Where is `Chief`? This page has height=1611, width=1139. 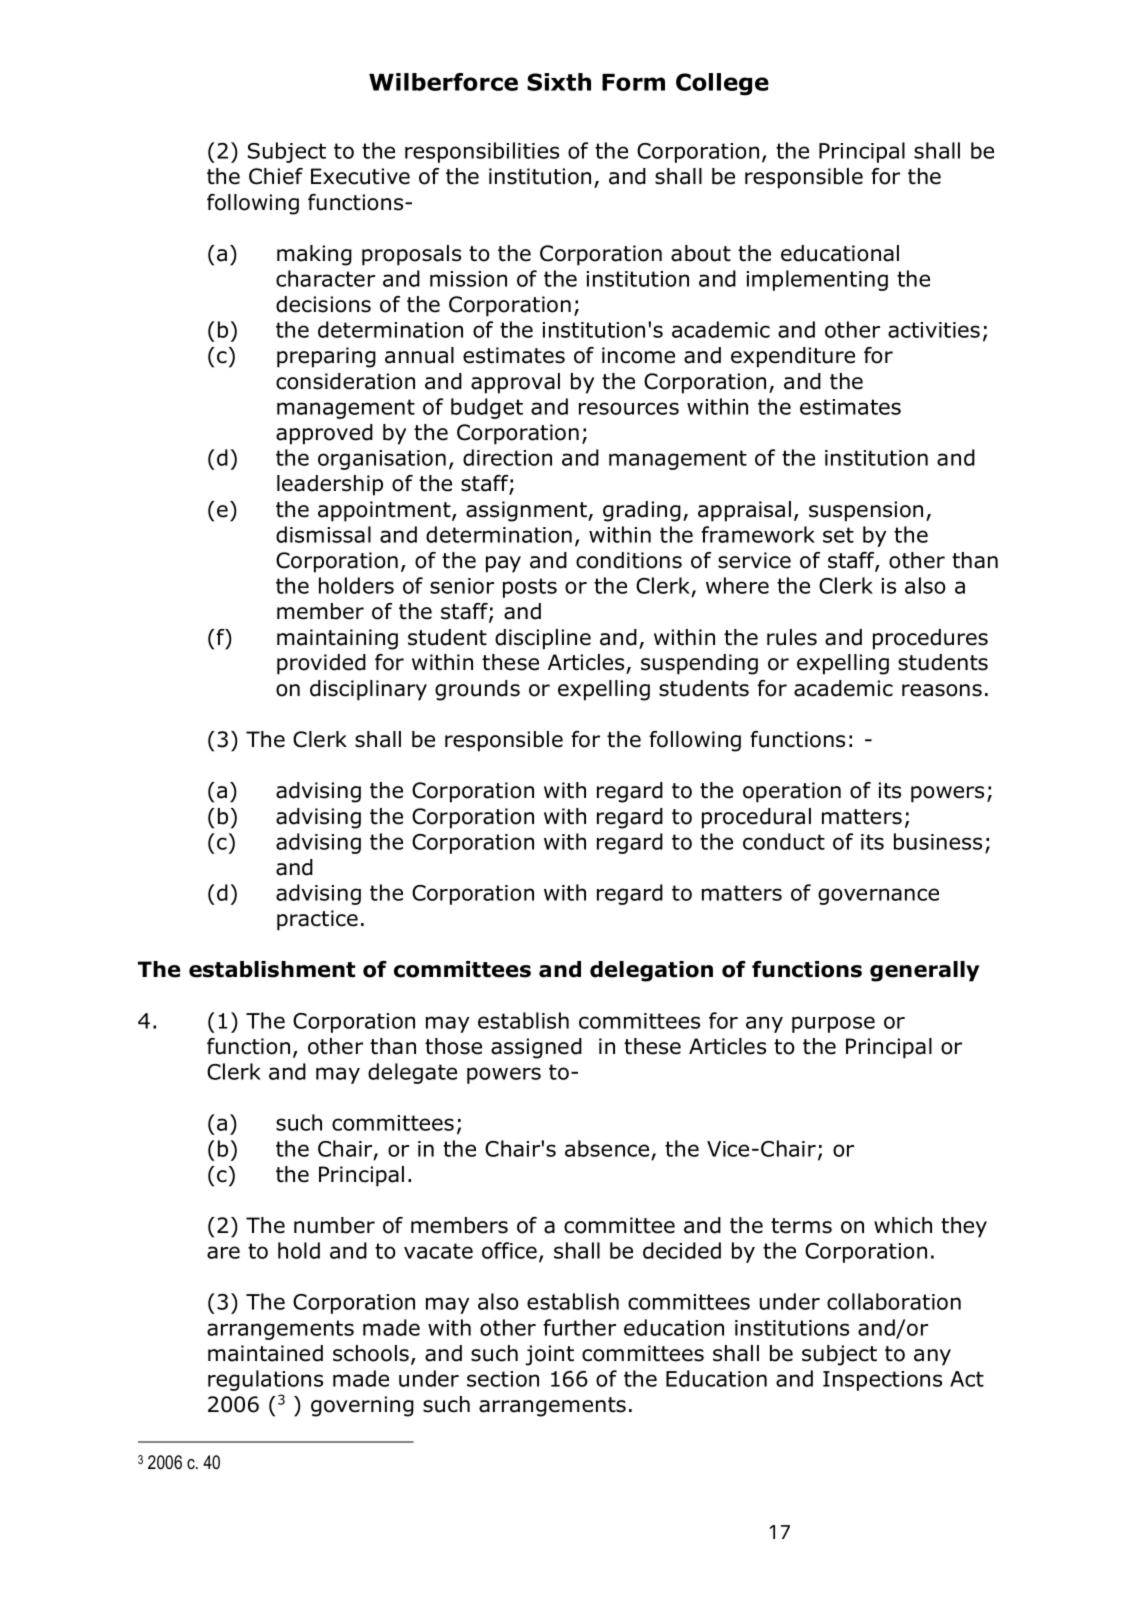 Chief is located at coordinates (276, 176).
